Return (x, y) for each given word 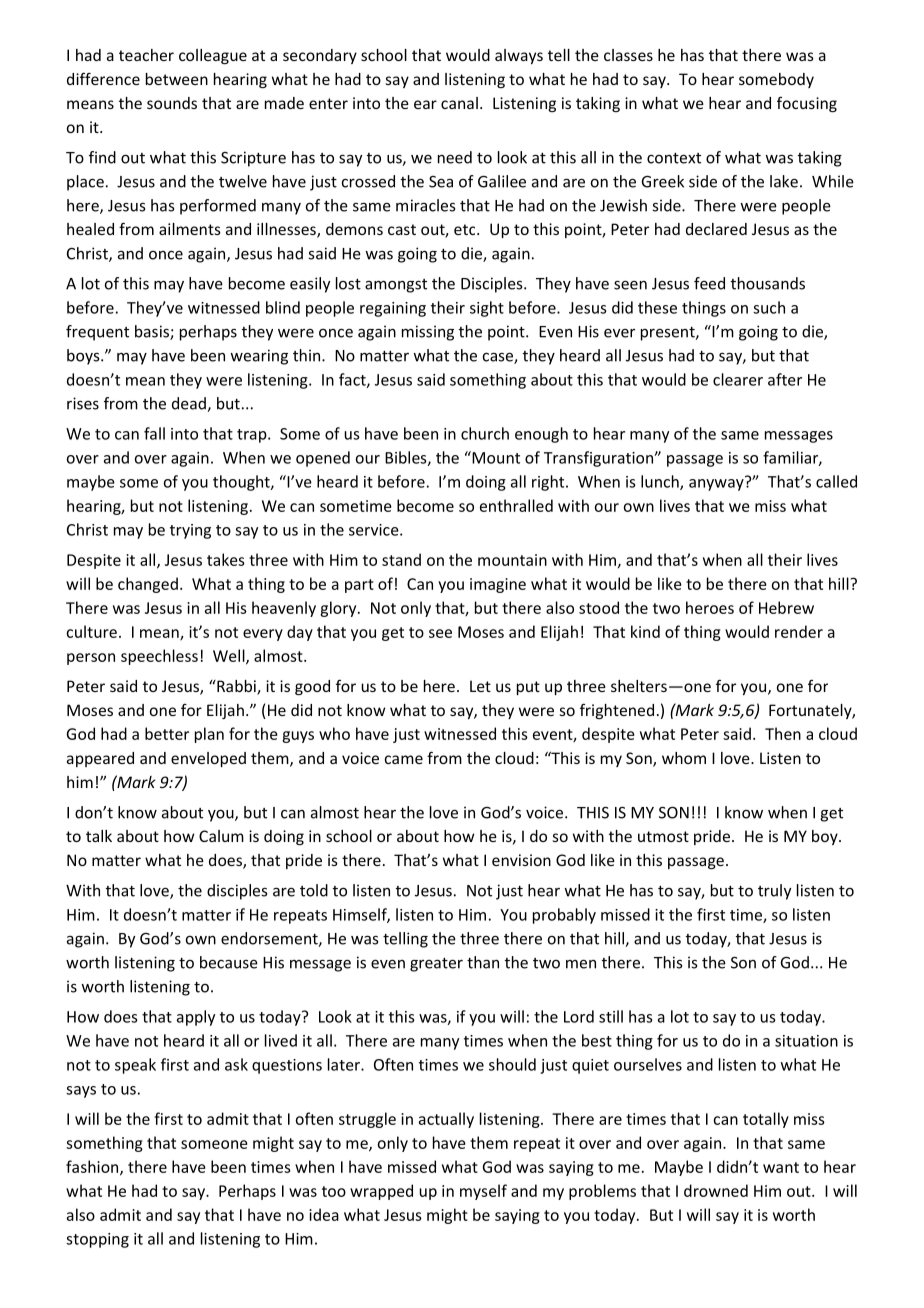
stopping (97, 1240)
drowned (716, 1190)
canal (459, 103)
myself (483, 1192)
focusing (807, 104)
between (177, 79)
